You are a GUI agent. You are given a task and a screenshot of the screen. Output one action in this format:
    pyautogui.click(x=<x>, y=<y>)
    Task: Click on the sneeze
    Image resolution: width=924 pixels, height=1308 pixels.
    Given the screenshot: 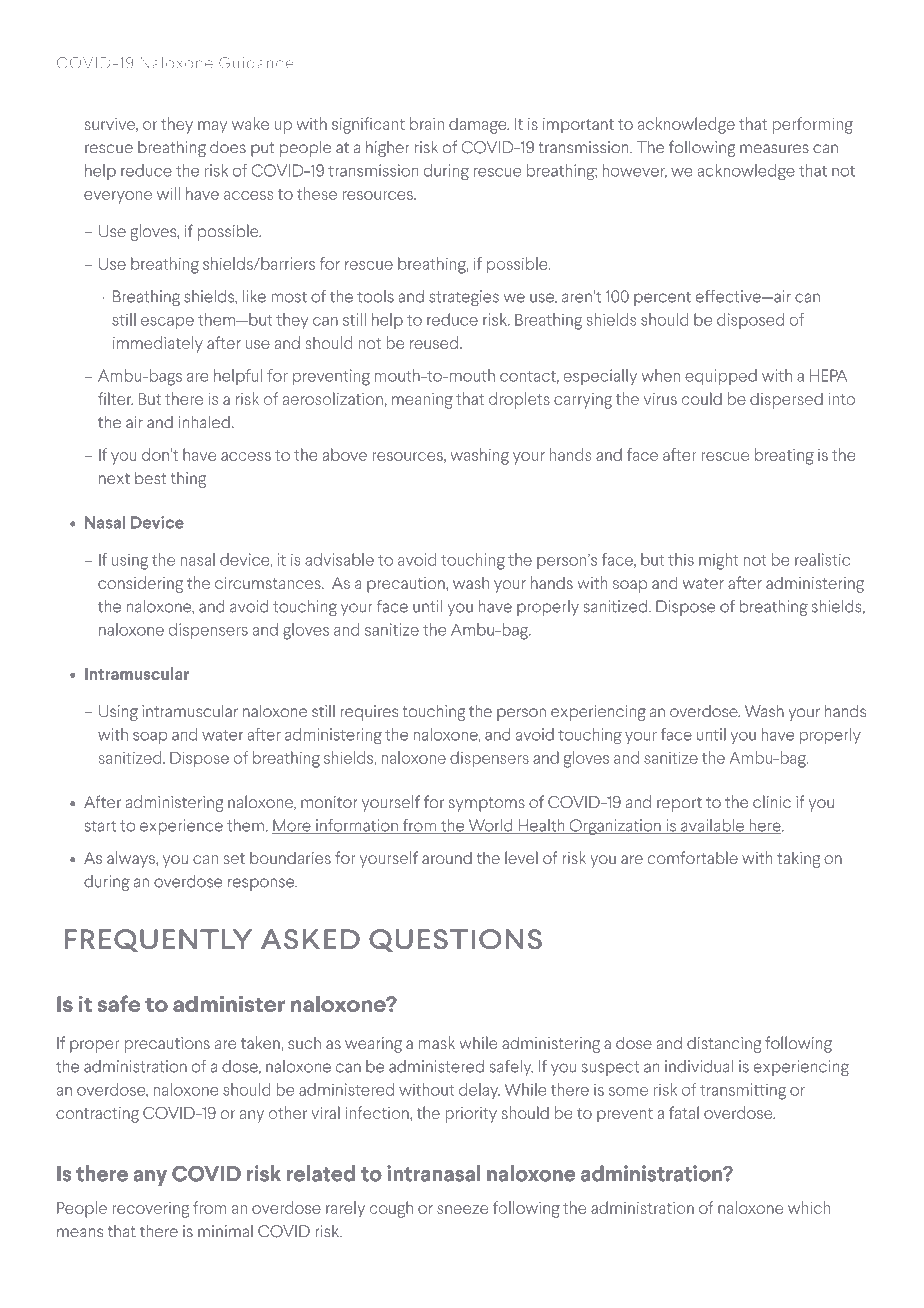 What is the action you would take?
    pyautogui.click(x=462, y=1209)
